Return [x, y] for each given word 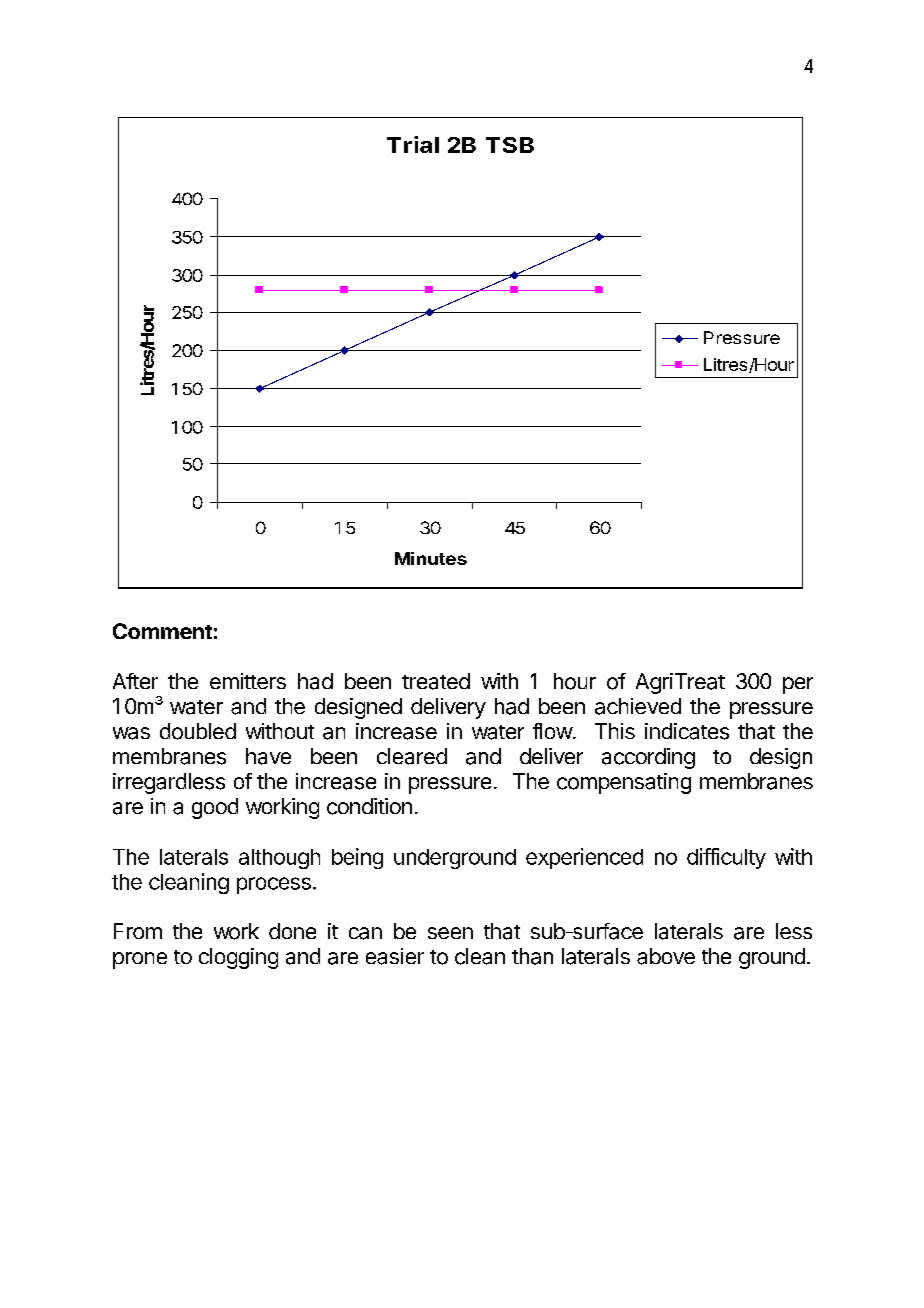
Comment [162, 631]
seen [450, 933]
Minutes [431, 558]
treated [436, 681]
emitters [248, 681]
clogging [238, 958]
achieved [638, 706]
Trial [413, 144]
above [666, 956]
